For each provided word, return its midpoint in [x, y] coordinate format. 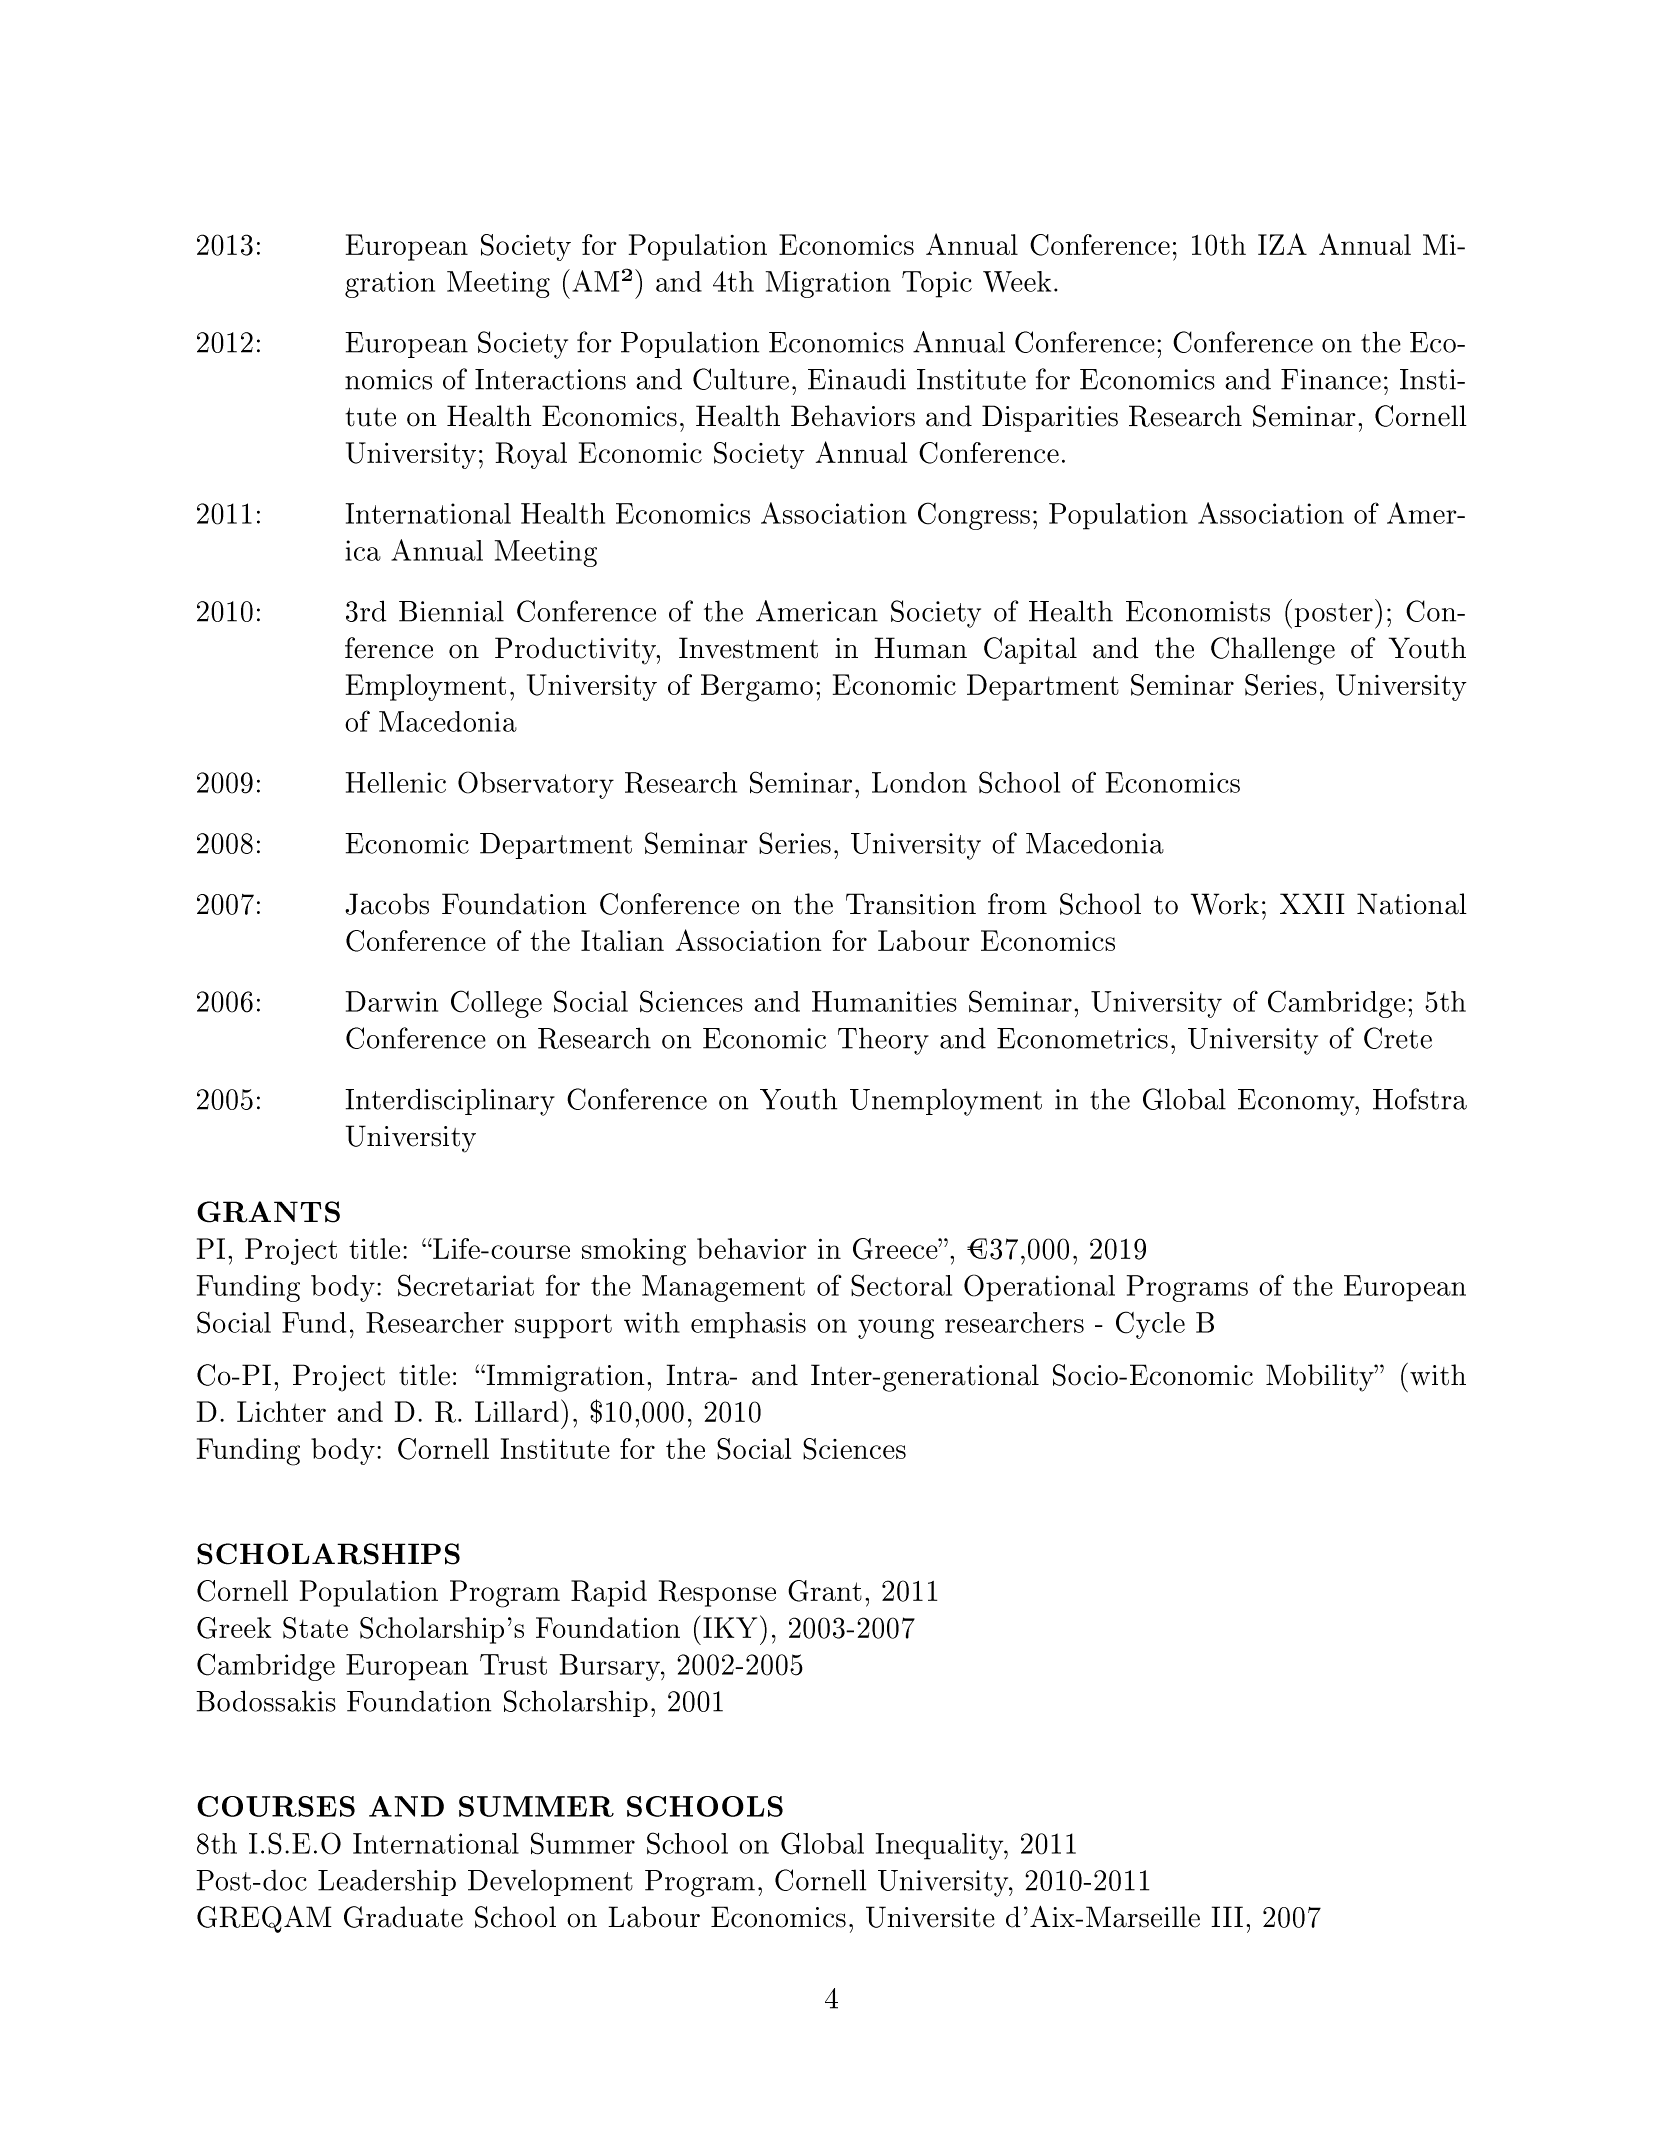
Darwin [392, 1001]
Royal [531, 455]
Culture [741, 379]
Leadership [387, 1882]
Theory [883, 1041]
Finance [1331, 379]
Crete [1398, 1038]
